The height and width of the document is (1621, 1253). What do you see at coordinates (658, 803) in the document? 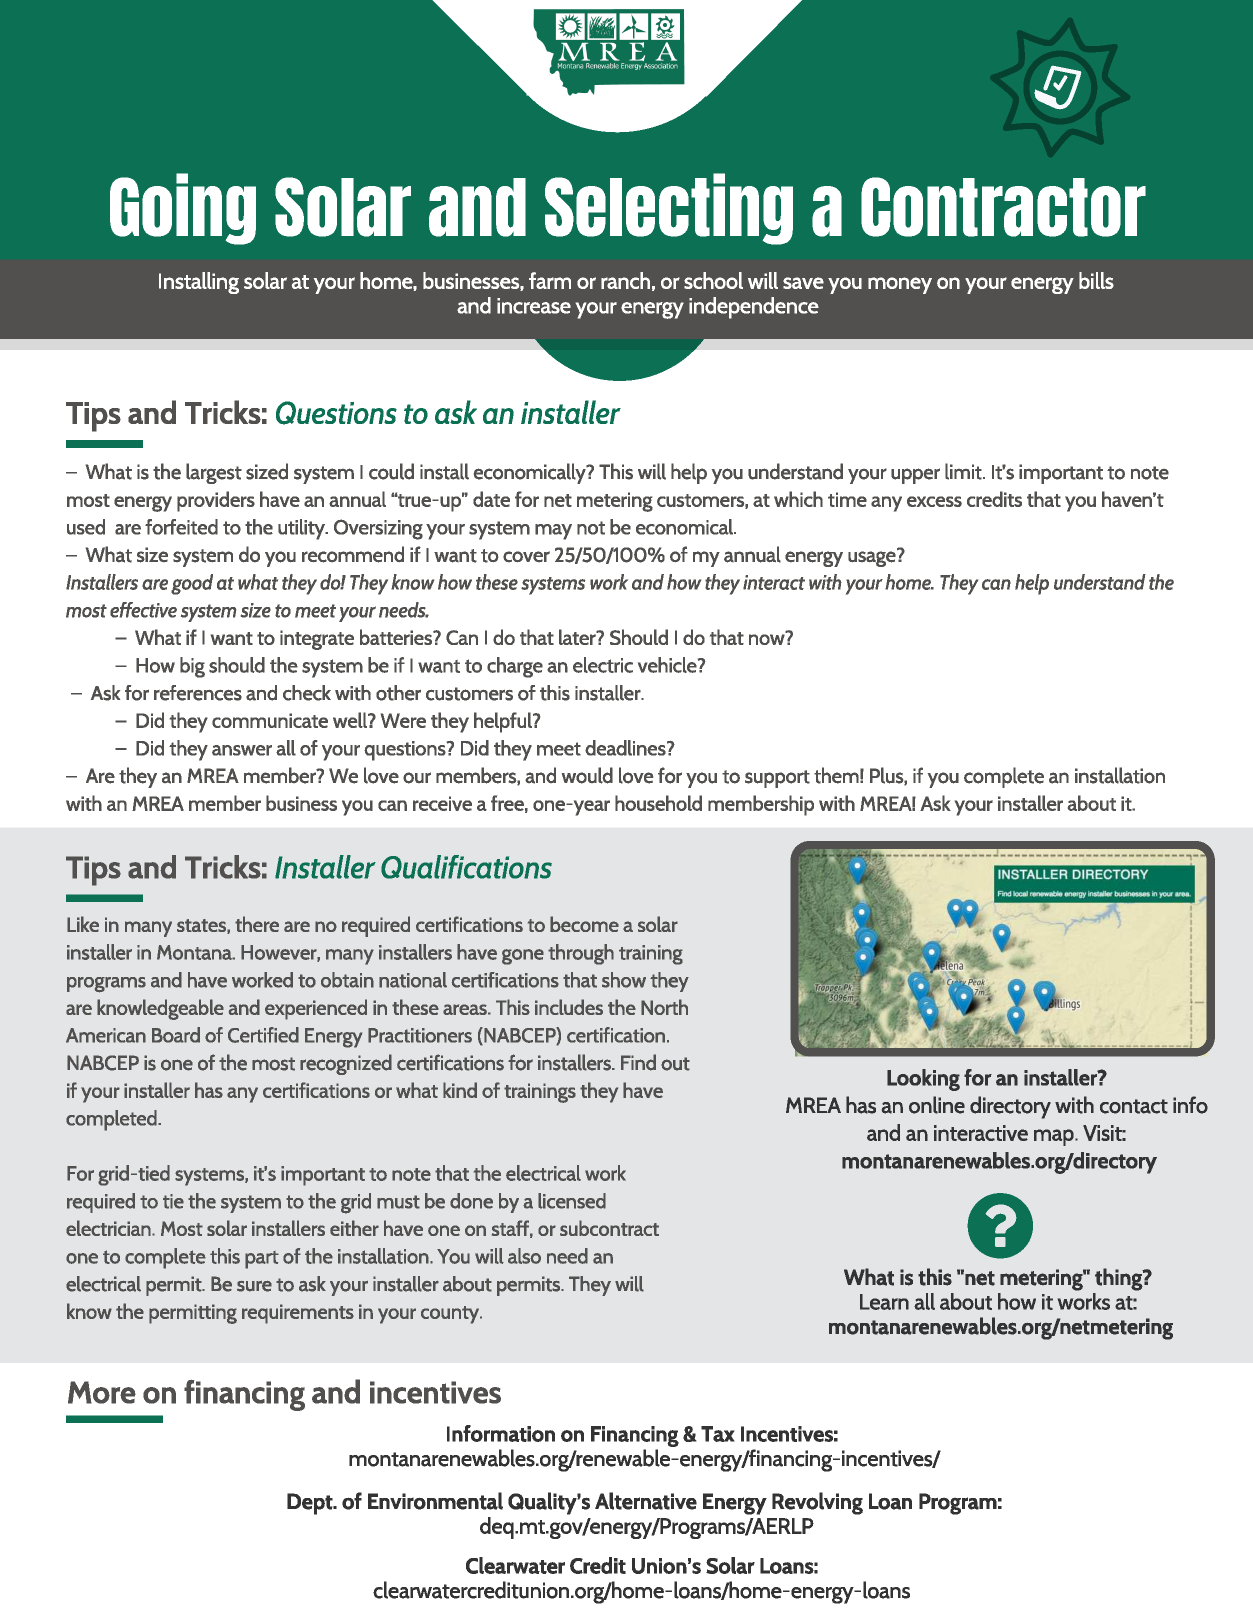
I see `household` at bounding box center [658, 803].
